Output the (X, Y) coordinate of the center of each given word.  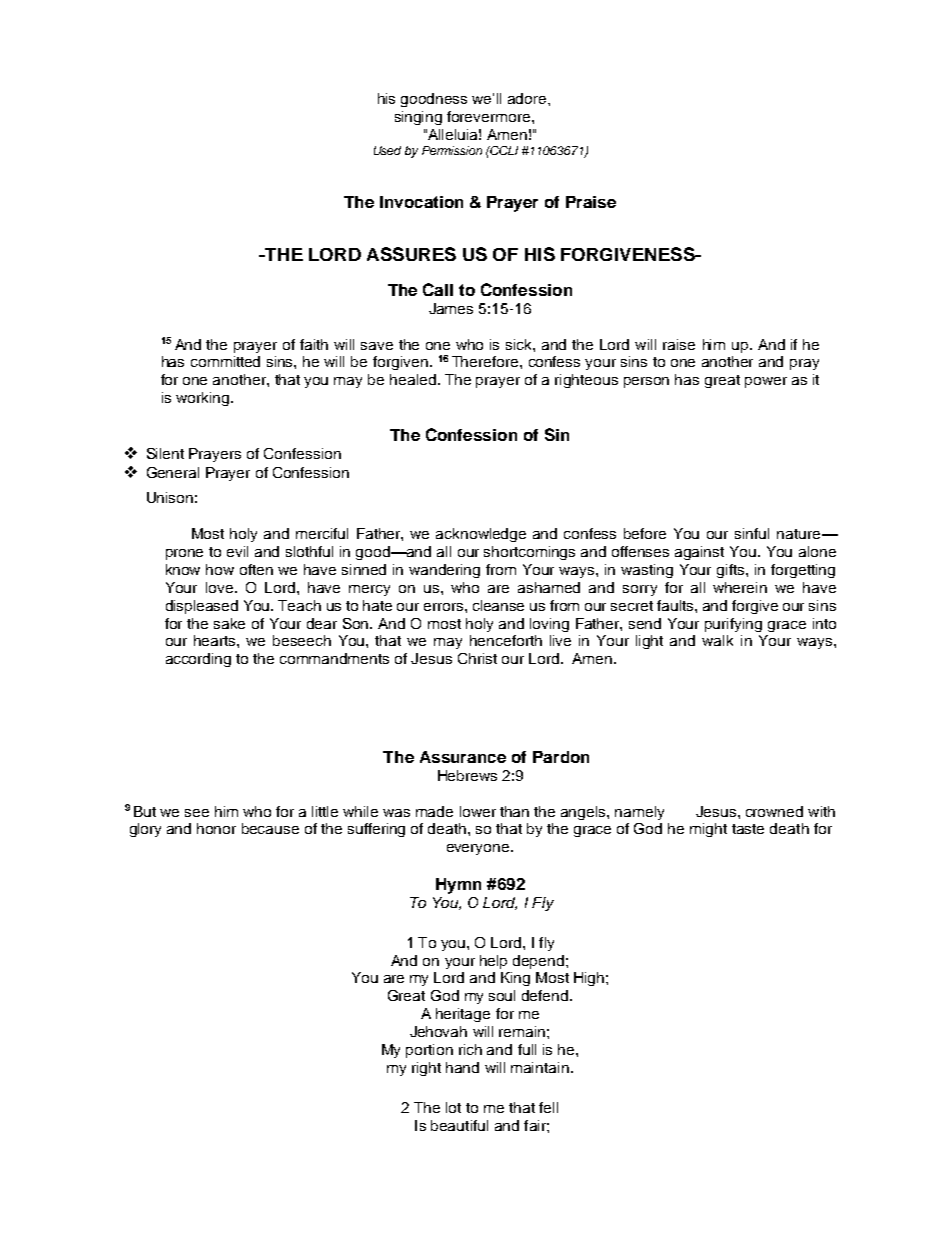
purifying (733, 625)
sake (229, 623)
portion (429, 1051)
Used (387, 150)
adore (528, 98)
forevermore (490, 116)
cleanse (498, 605)
